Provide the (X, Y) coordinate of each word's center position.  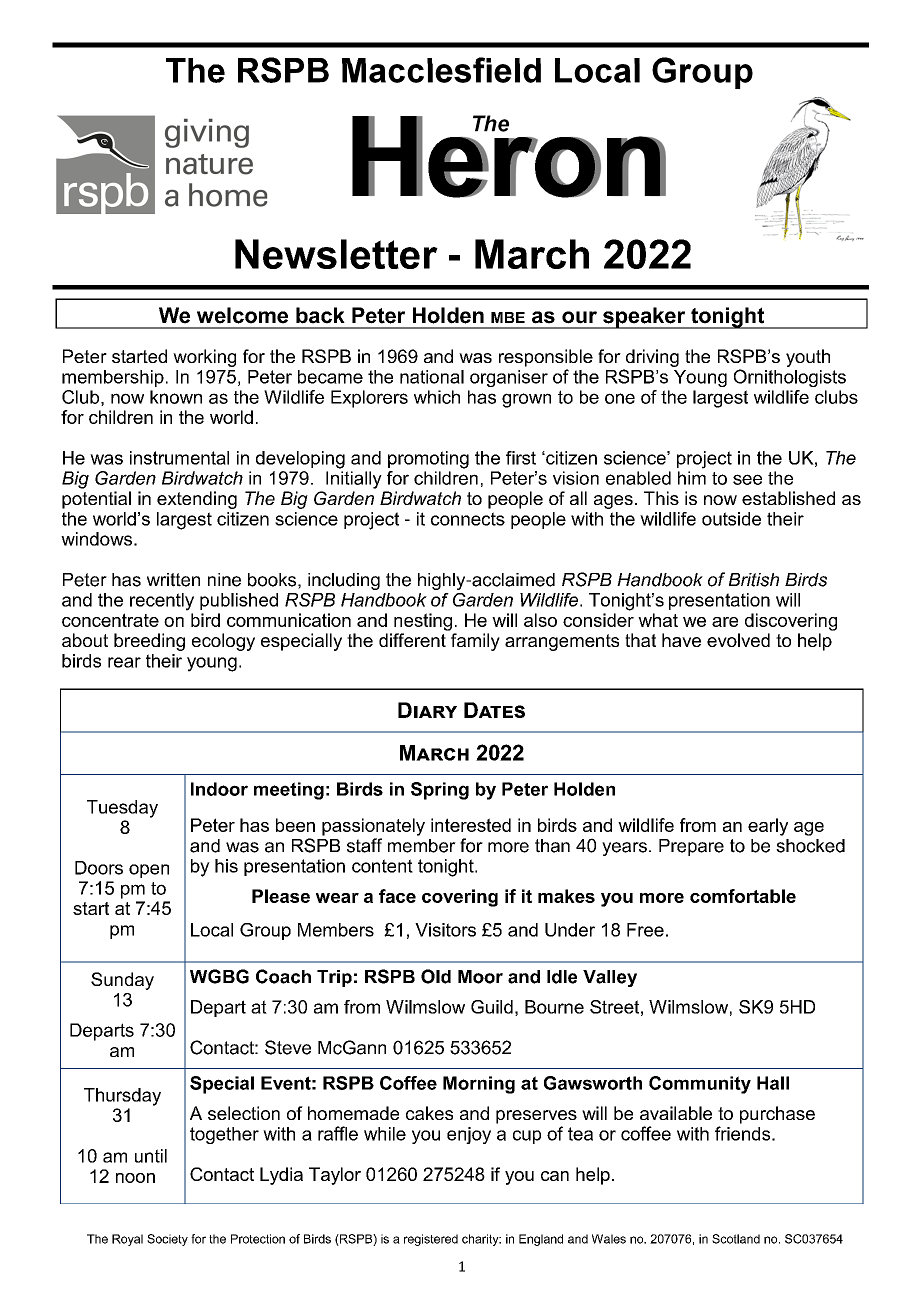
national (432, 377)
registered (431, 1240)
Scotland (736, 1239)
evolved (738, 640)
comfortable (743, 896)
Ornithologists (790, 378)
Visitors (445, 930)
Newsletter (336, 254)
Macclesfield (441, 70)
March (532, 254)
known (176, 397)
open (149, 871)
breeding (149, 642)
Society (167, 1240)
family (475, 642)
